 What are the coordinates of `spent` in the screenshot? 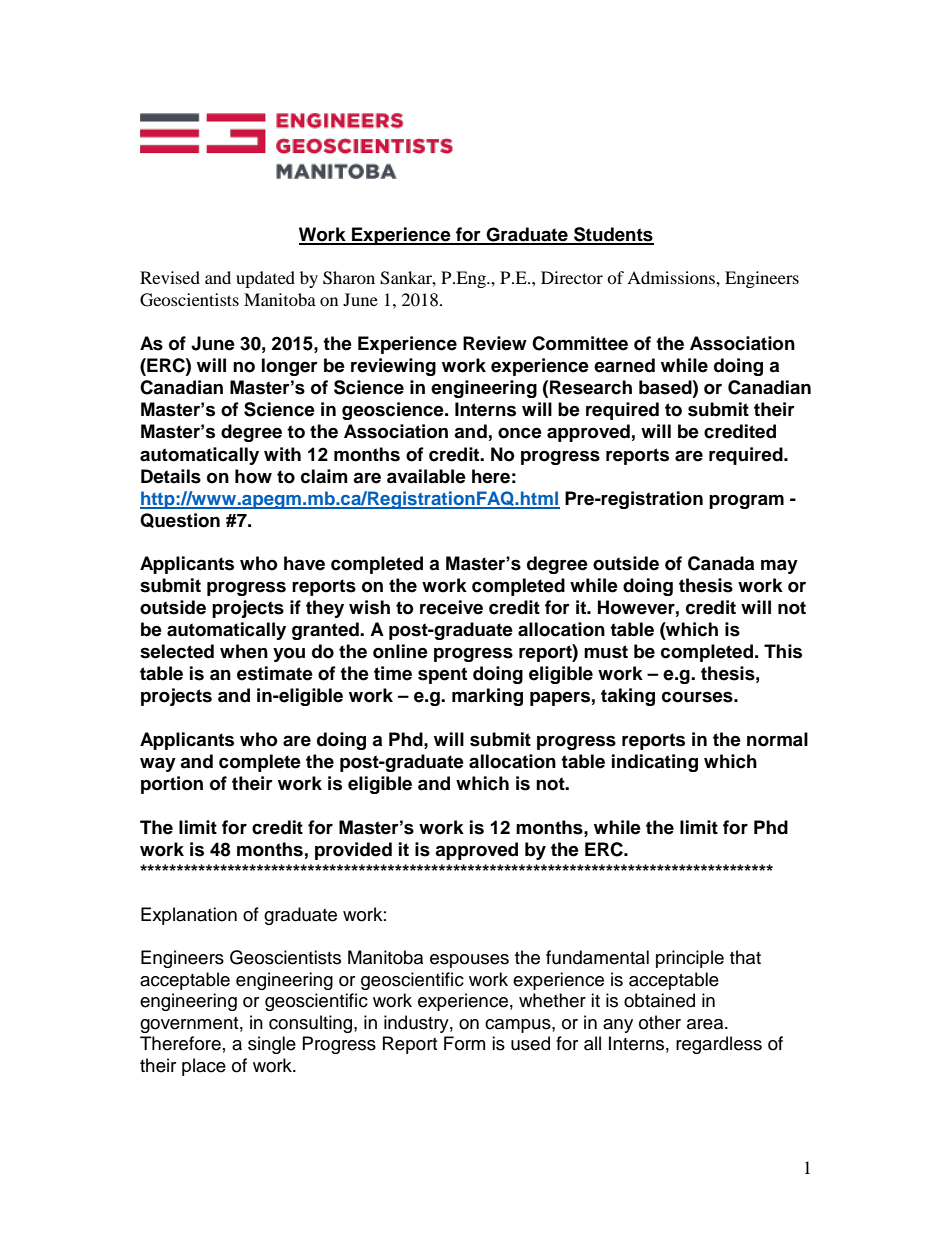 It's located at (442, 675).
